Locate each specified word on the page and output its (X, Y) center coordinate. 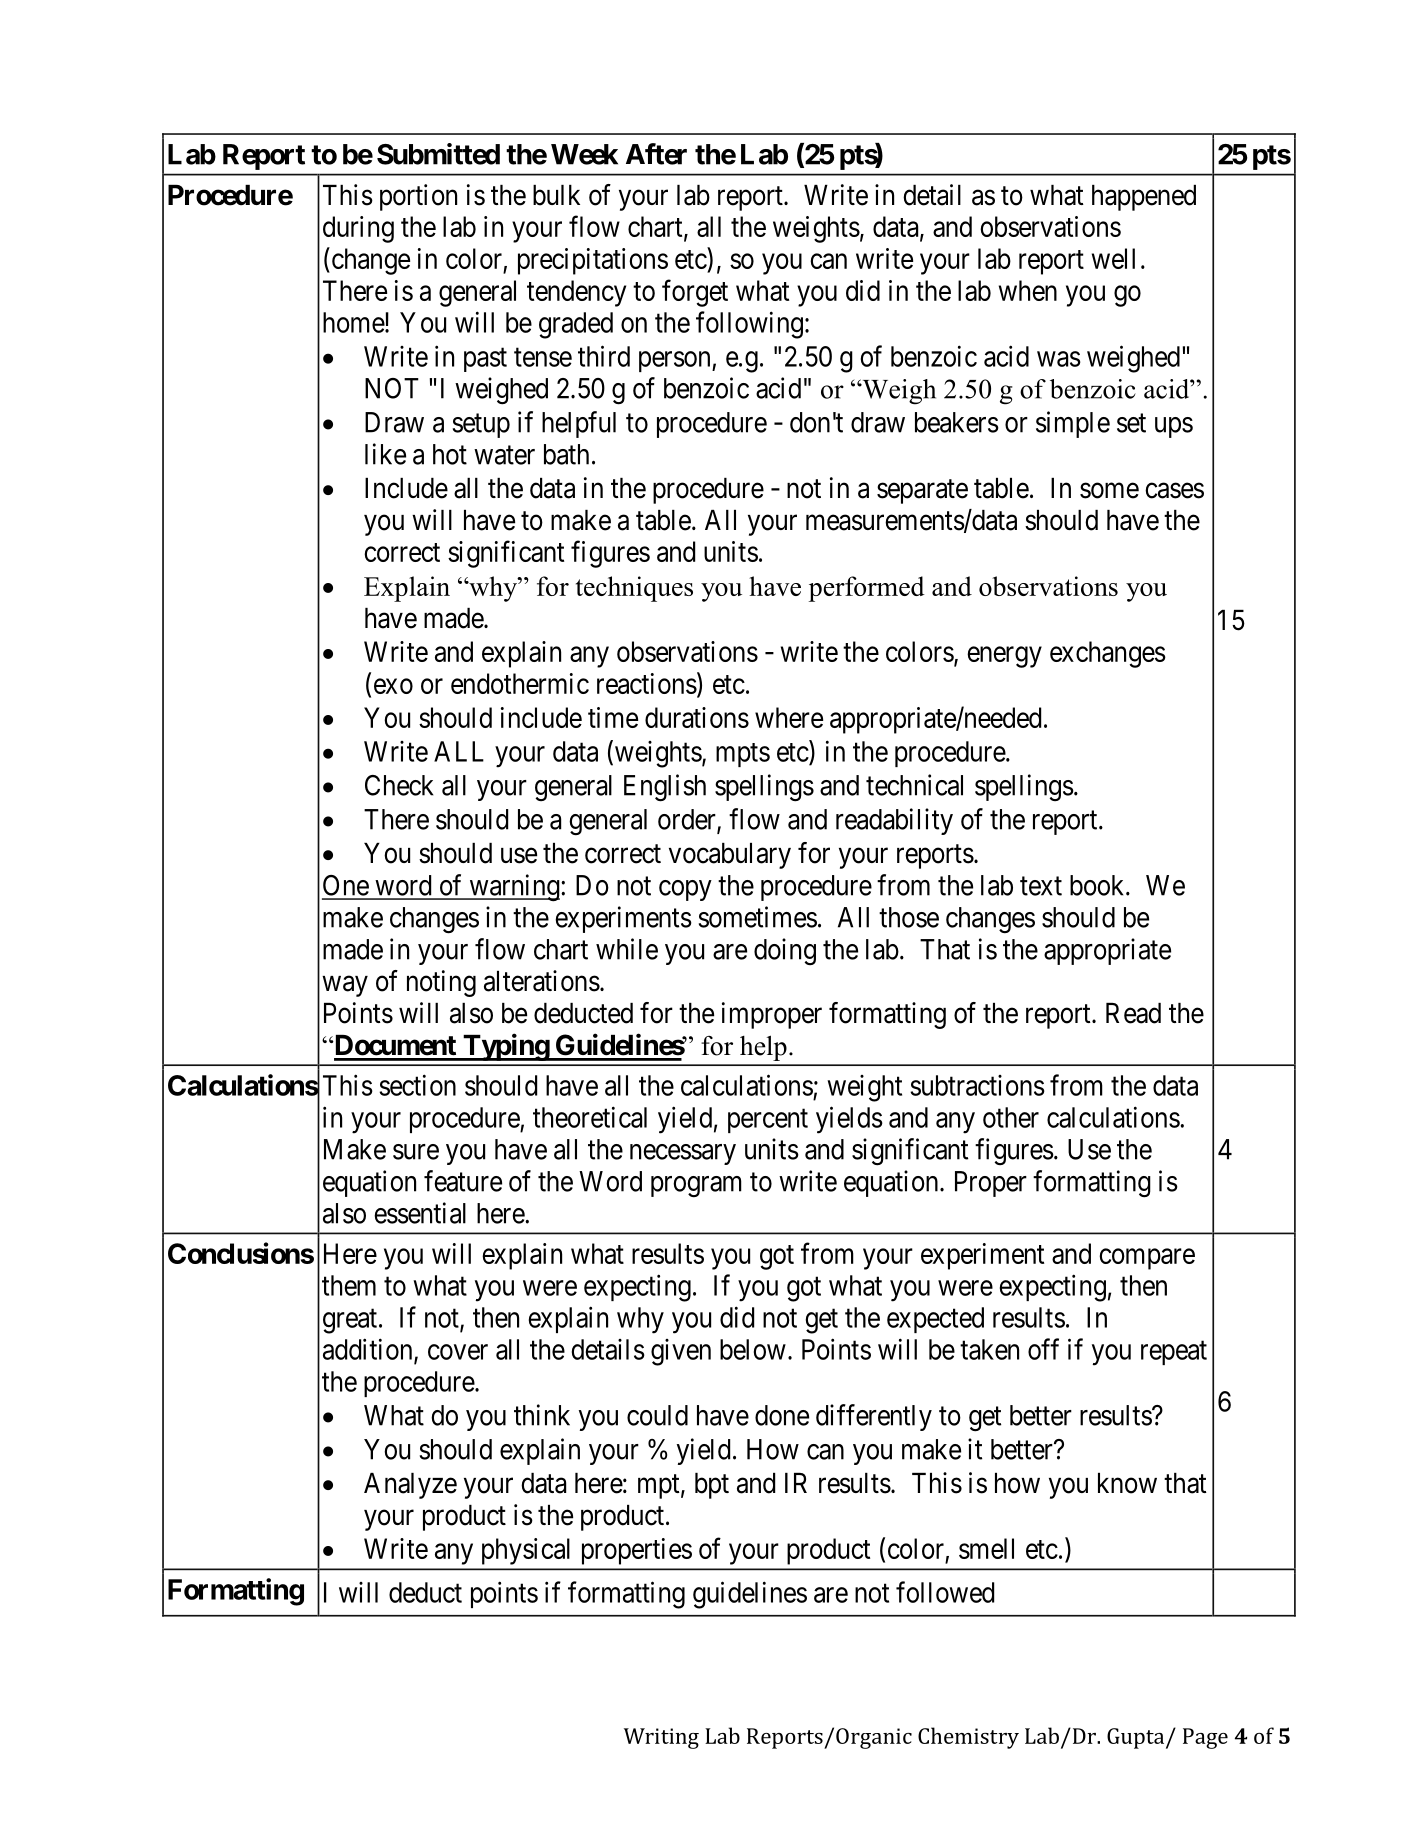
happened (1144, 198)
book (1098, 885)
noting (441, 983)
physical (526, 1551)
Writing (661, 1738)
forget (695, 293)
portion (418, 197)
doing (785, 951)
